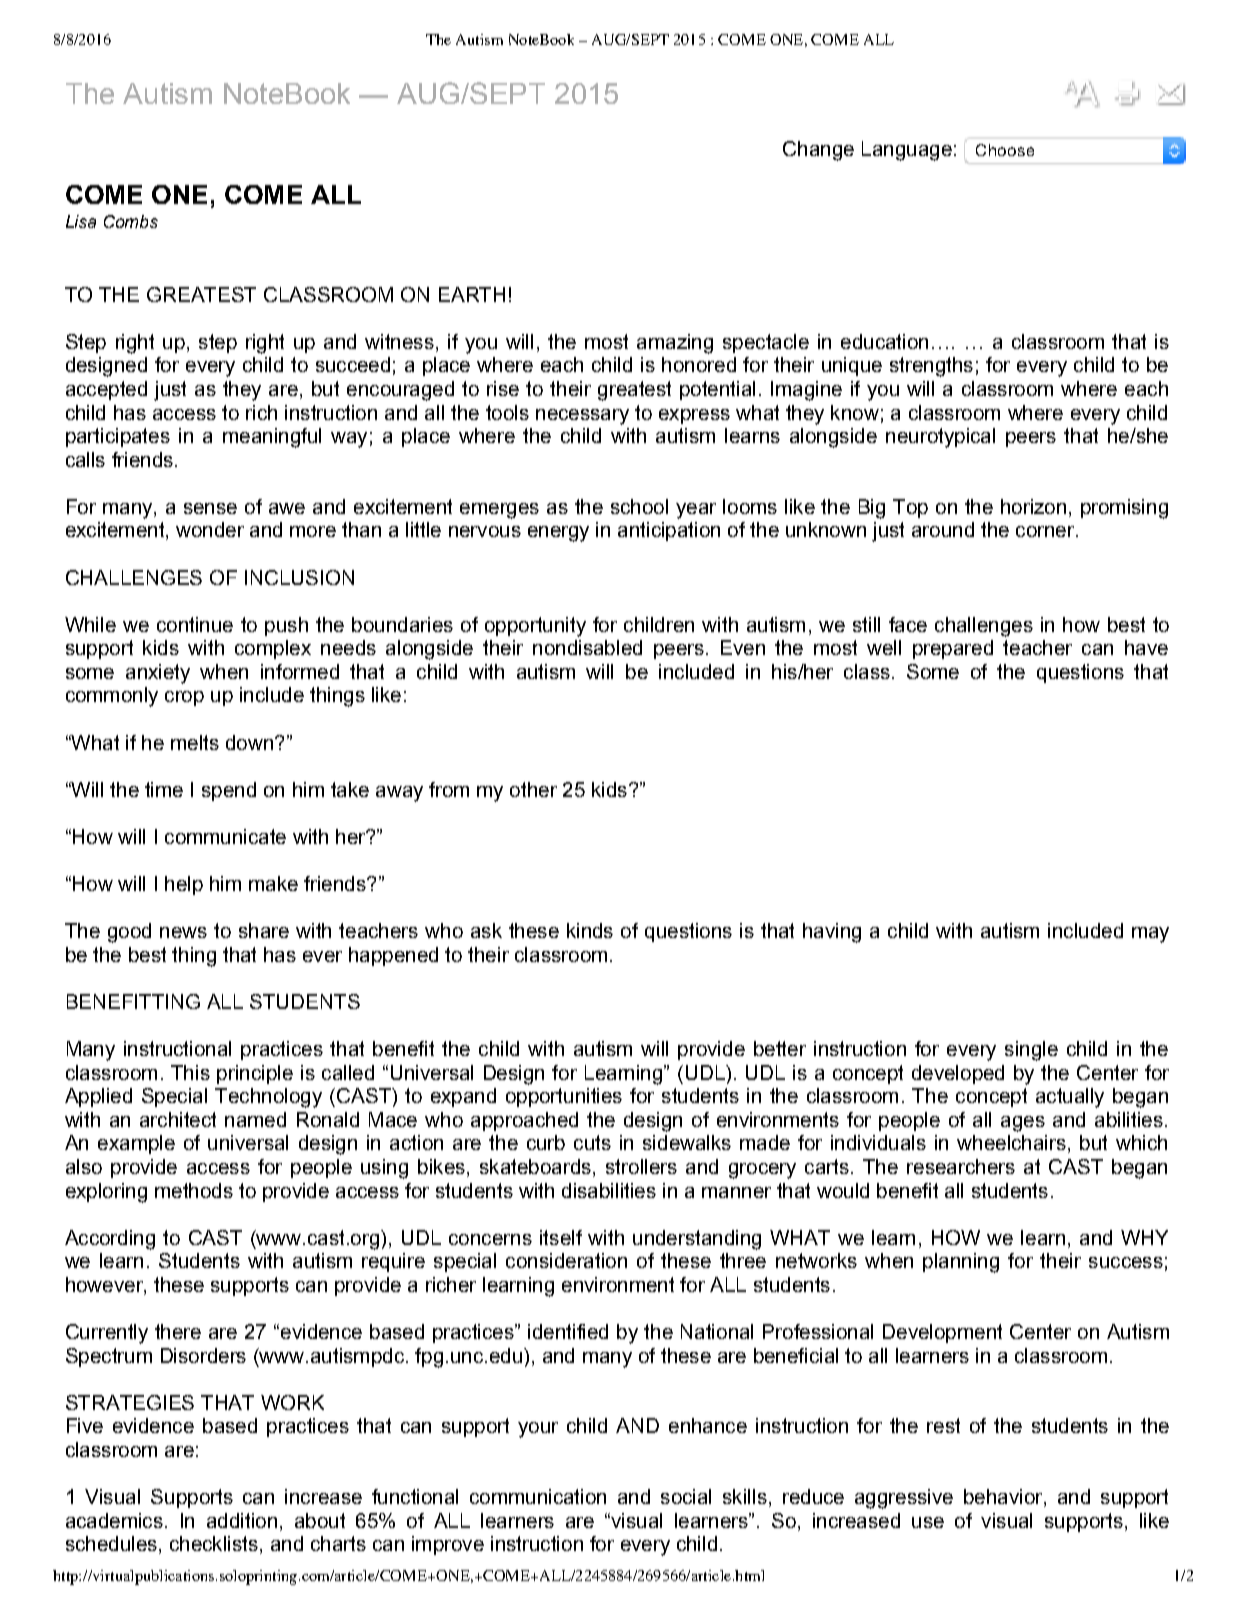  I want to click on addition, so click(242, 1520).
